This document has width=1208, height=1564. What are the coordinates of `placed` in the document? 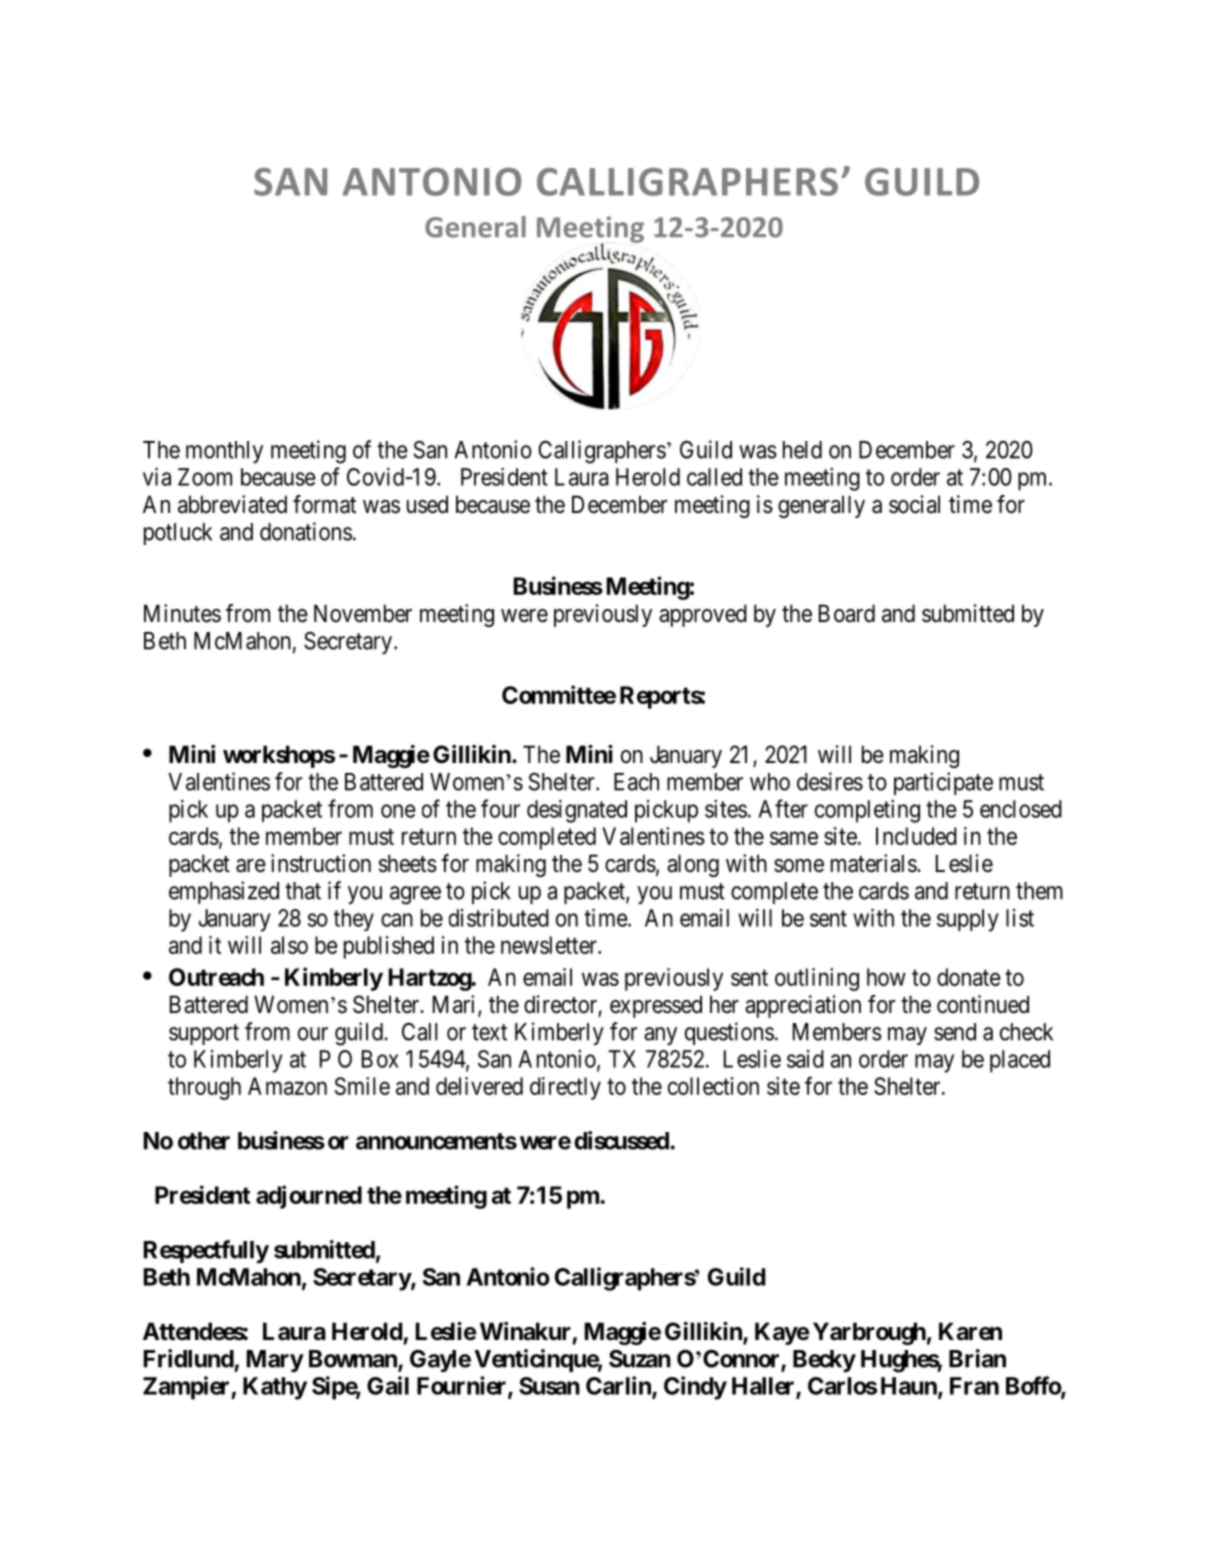 It's located at (1020, 1061).
